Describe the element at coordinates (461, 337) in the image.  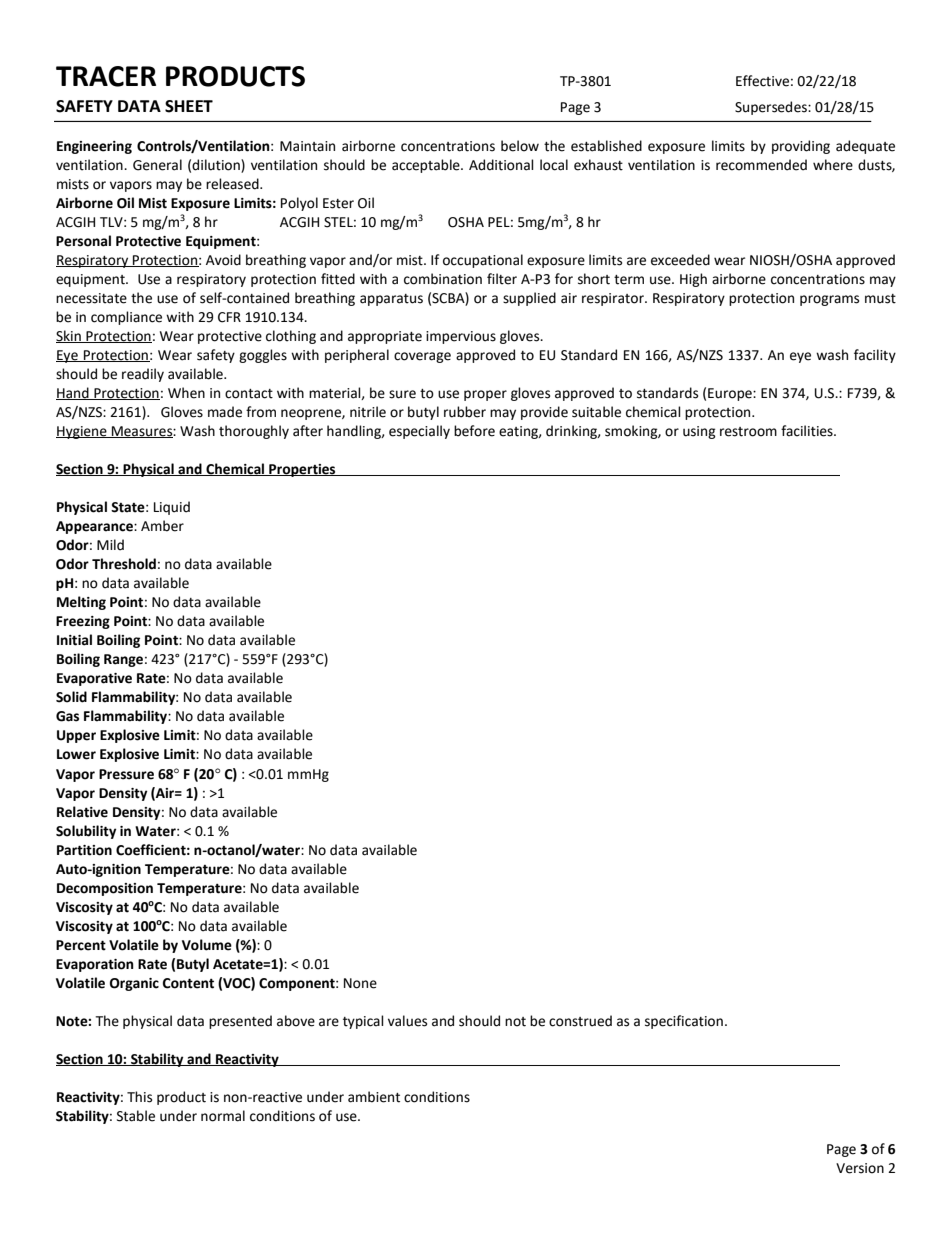
I see `impervious` at that location.
